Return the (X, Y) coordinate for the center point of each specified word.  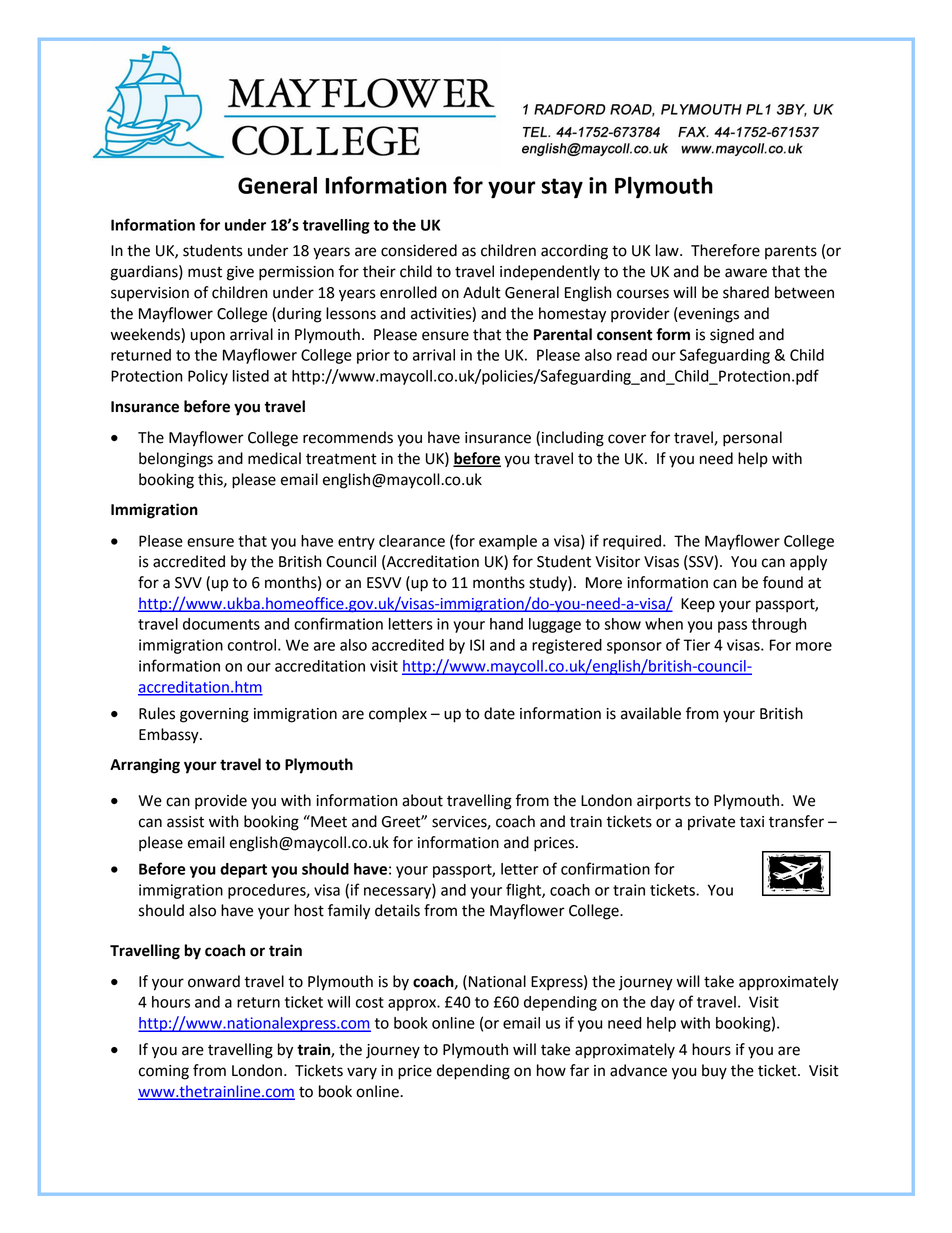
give (240, 273)
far (579, 1070)
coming (164, 1072)
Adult (482, 292)
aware (746, 273)
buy (714, 1072)
